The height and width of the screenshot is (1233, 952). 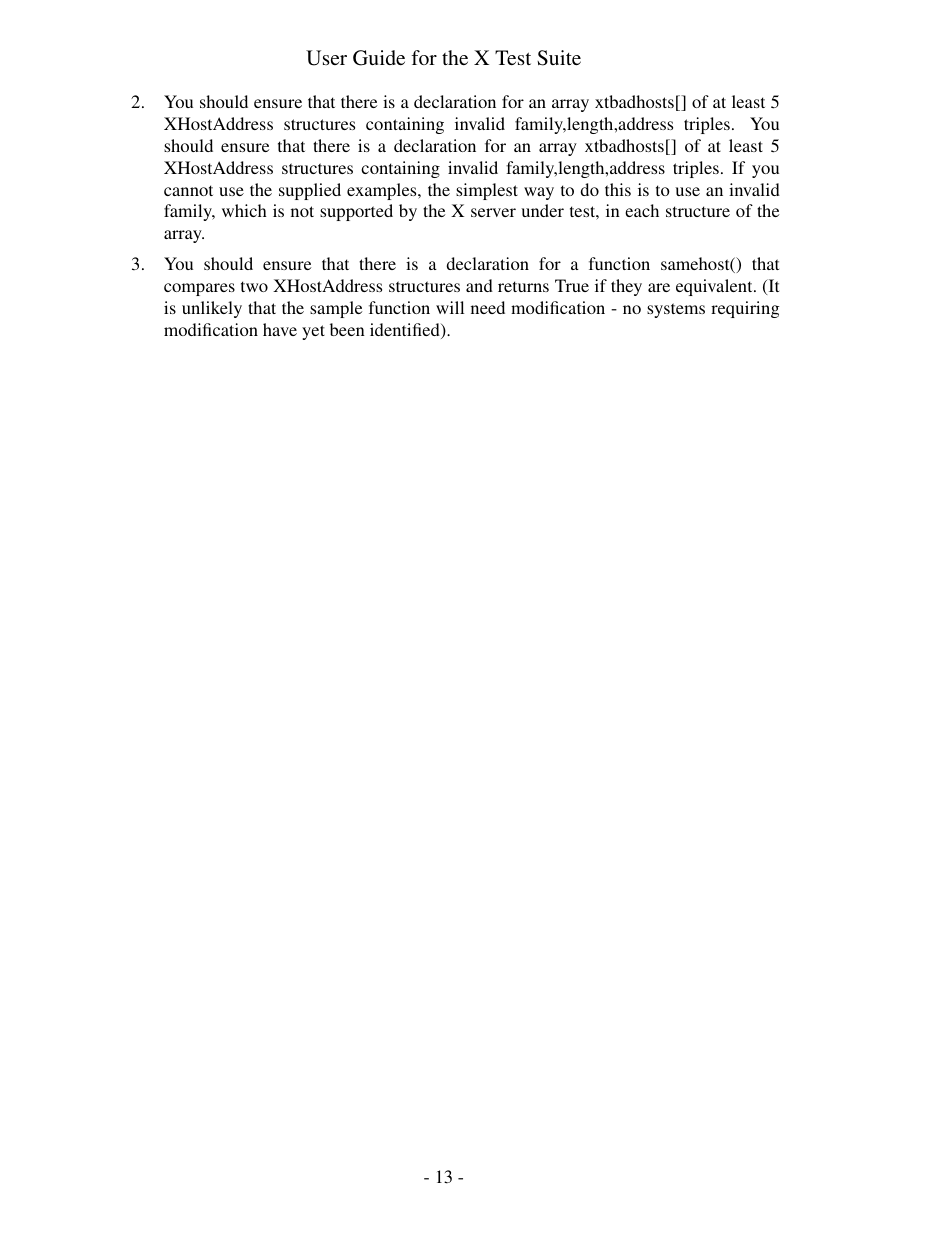 What do you see at coordinates (379, 58) in the screenshot?
I see `Guide` at bounding box center [379, 58].
